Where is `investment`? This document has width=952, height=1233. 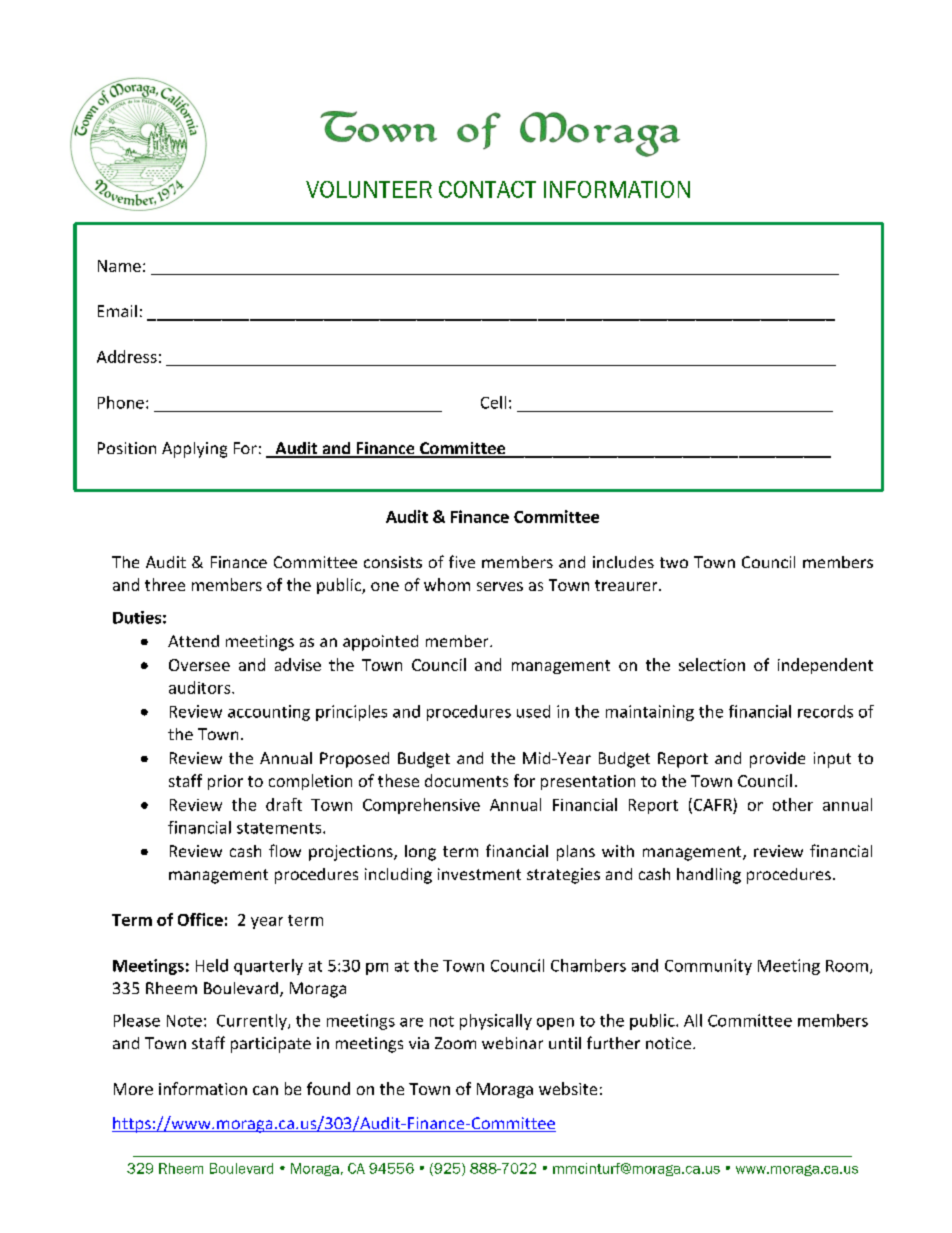
investment is located at coordinates (479, 874).
